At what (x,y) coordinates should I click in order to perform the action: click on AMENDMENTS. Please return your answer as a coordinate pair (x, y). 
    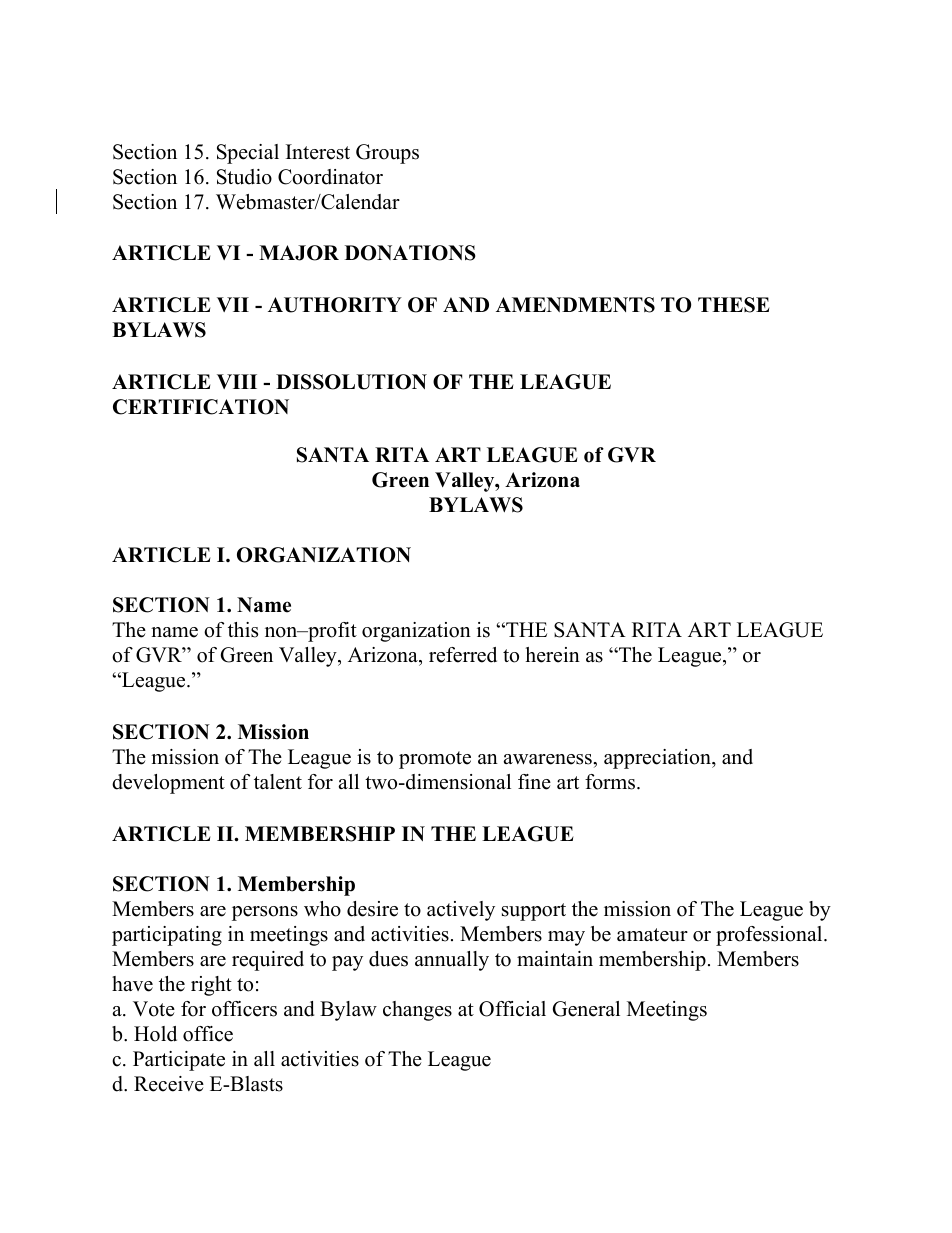
    Looking at the image, I should click on (575, 305).
